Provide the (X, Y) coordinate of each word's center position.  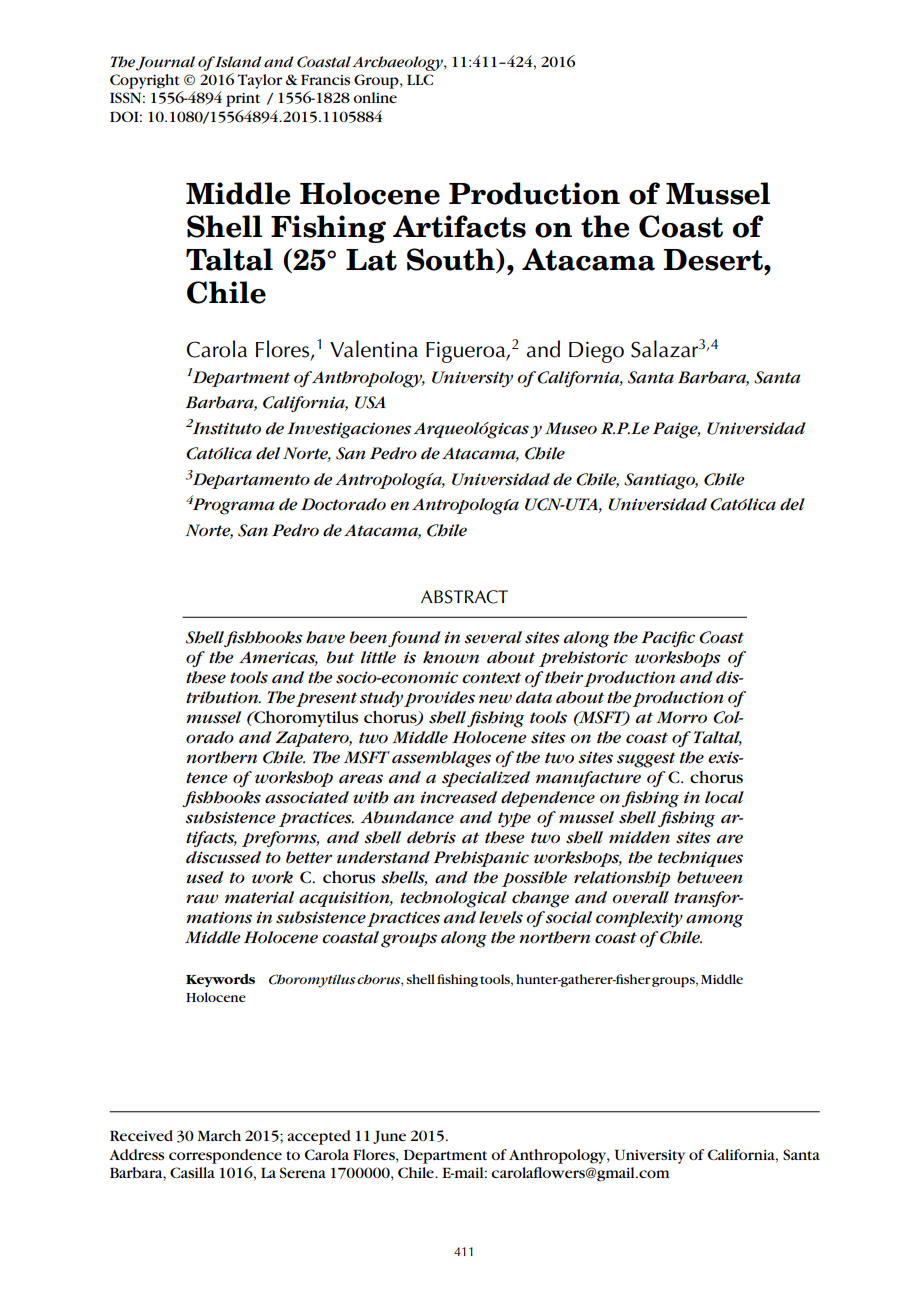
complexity (639, 919)
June (389, 1137)
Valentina (374, 349)
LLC (420, 79)
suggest (646, 760)
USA (370, 402)
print (243, 100)
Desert (714, 260)
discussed (223, 857)
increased (458, 797)
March (219, 1135)
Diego (596, 352)
